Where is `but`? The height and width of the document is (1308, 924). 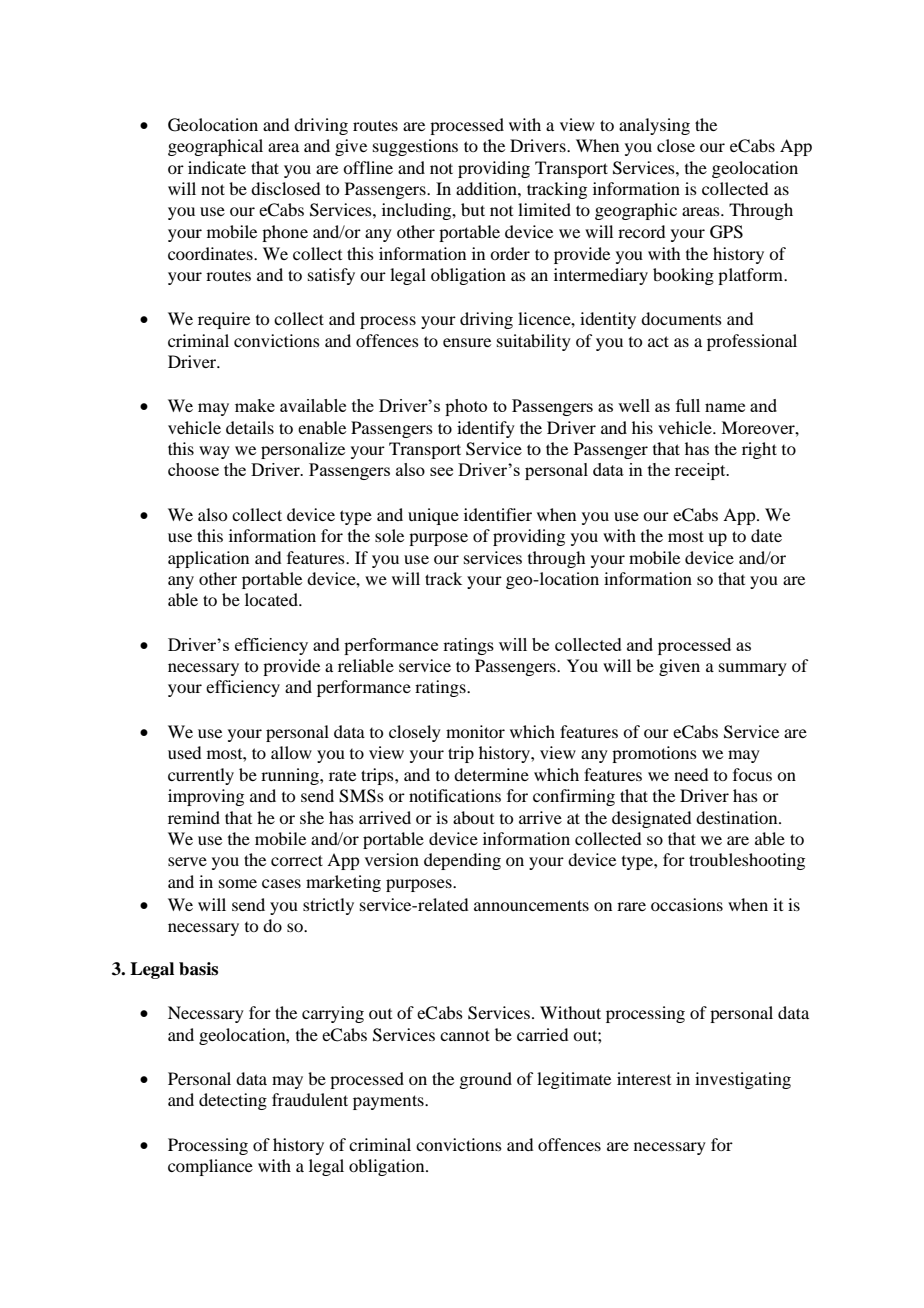 but is located at coordinates (473, 209).
